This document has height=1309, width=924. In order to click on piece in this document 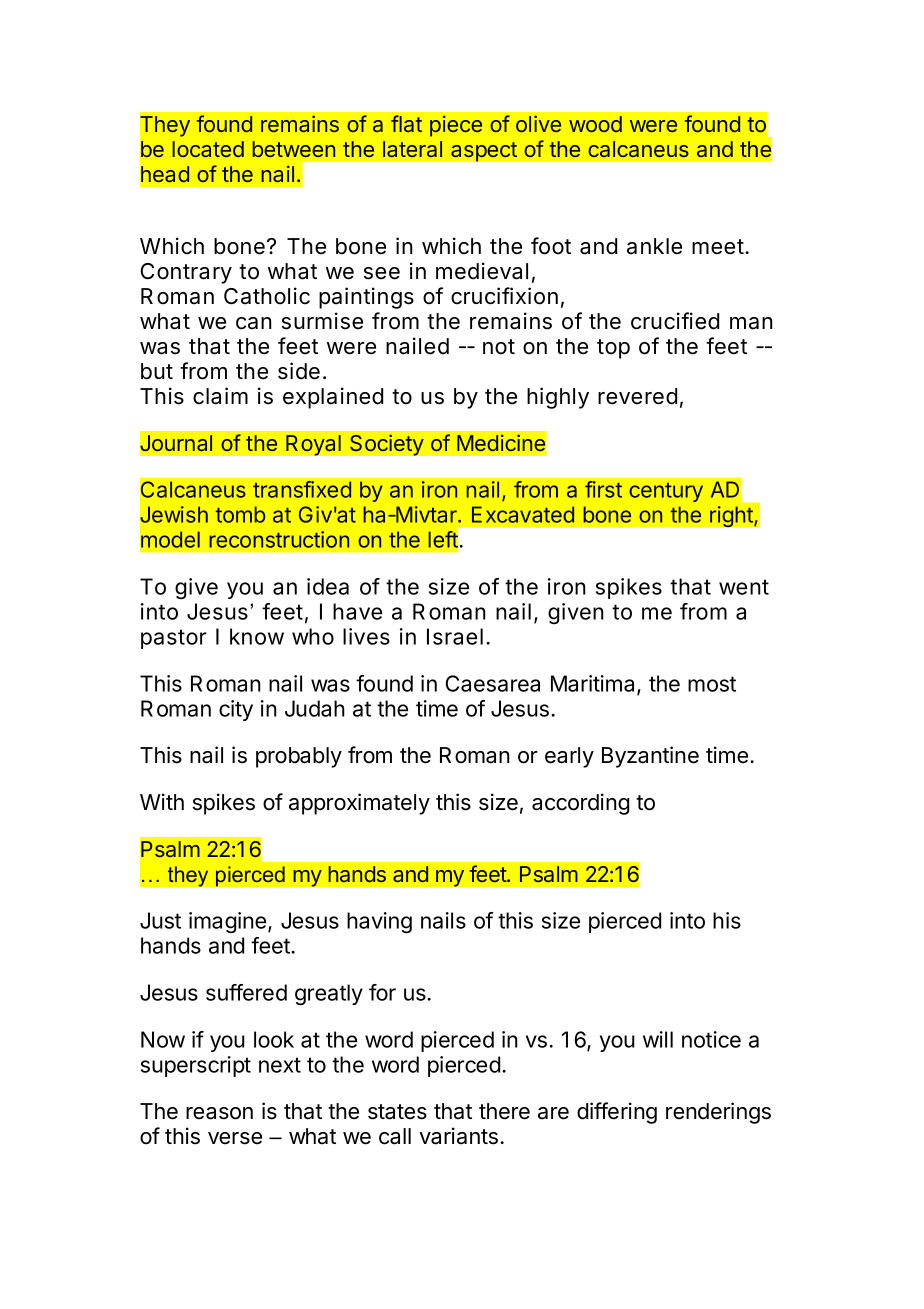, I will do `click(456, 126)`.
